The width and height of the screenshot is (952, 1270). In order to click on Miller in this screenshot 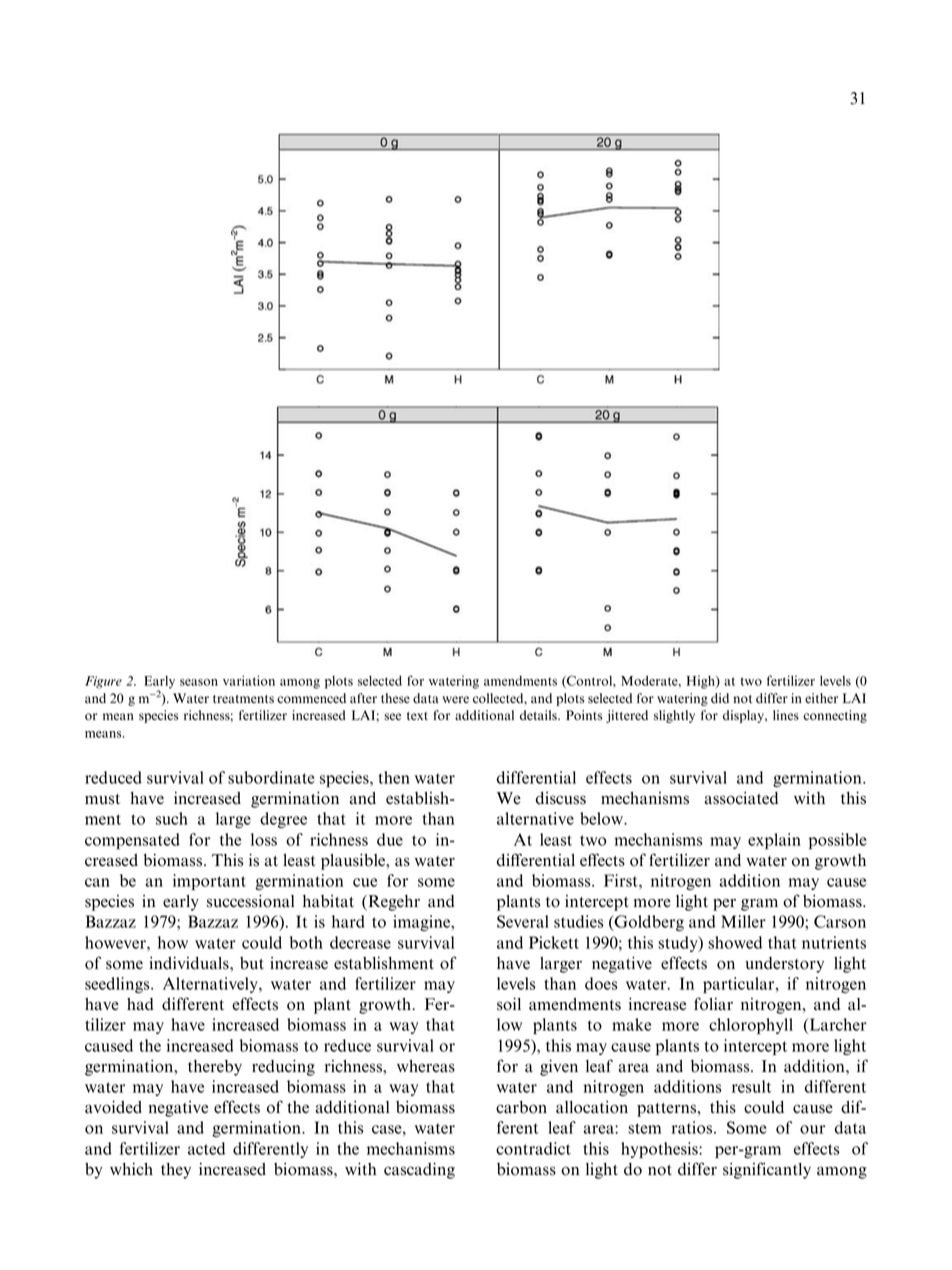, I will do `click(743, 921)`.
